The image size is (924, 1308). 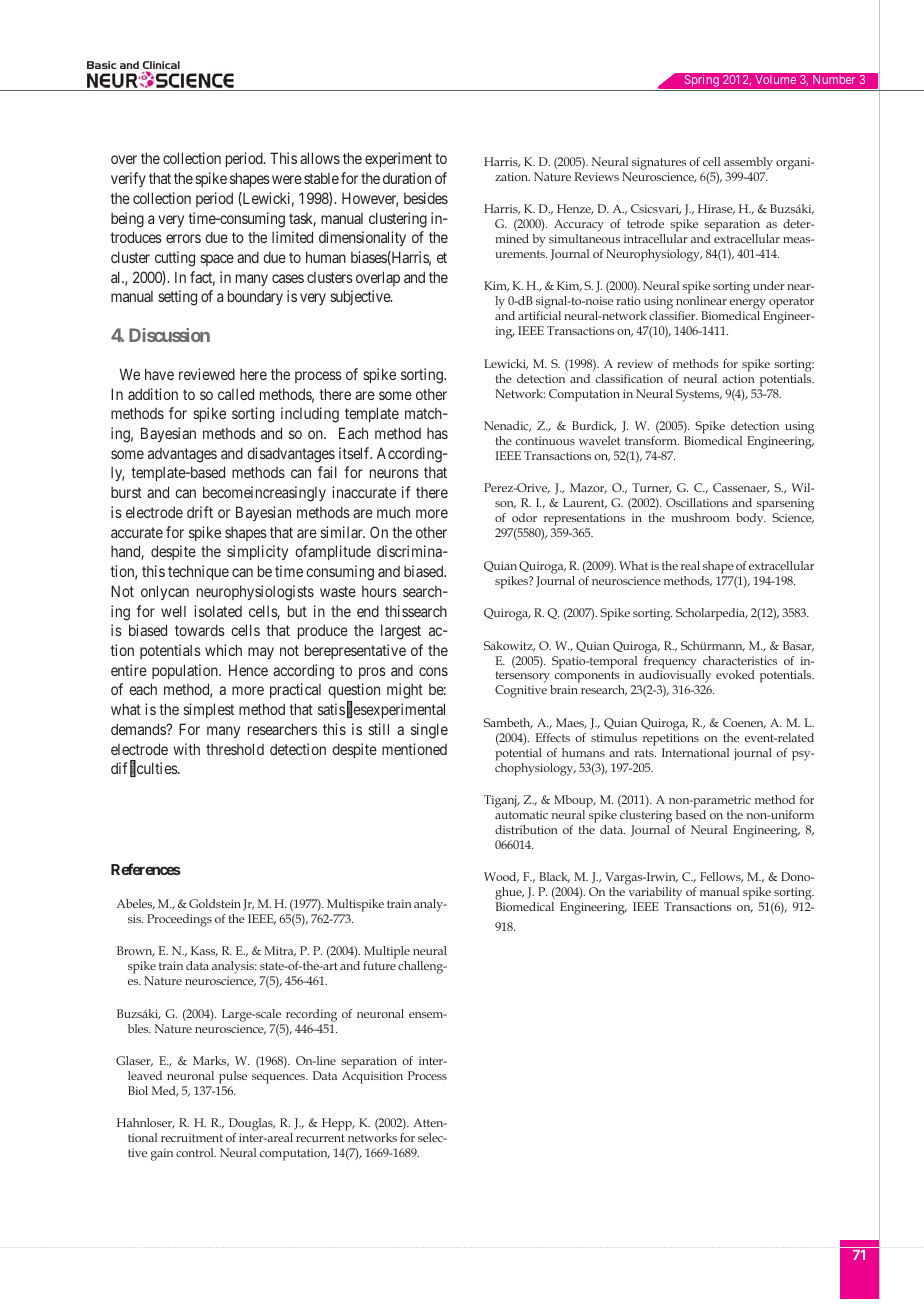 I want to click on called, so click(x=236, y=394).
